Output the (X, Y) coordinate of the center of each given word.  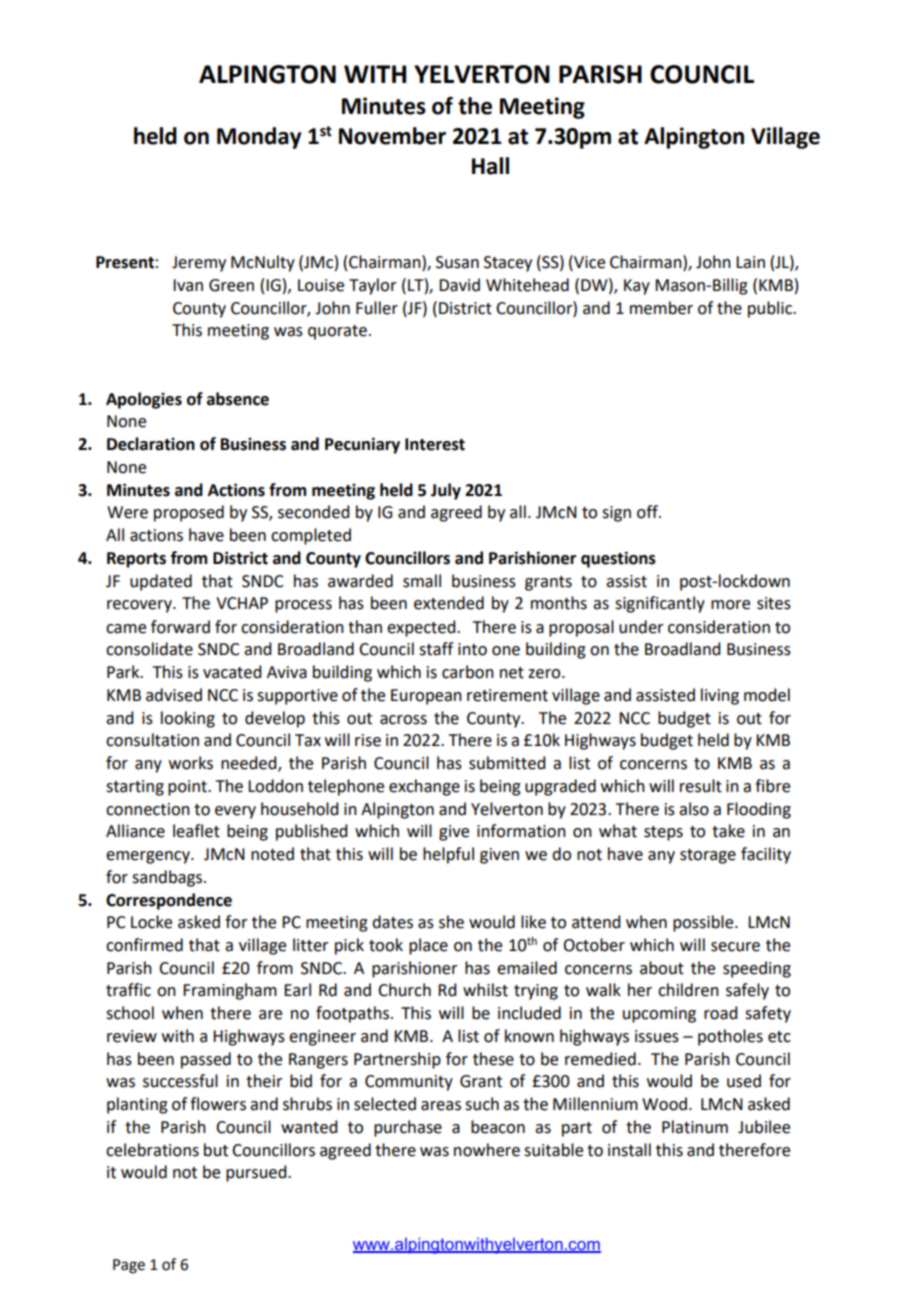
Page (129, 1266)
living (720, 696)
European (426, 697)
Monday (259, 138)
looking (188, 719)
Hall (490, 166)
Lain (750, 262)
